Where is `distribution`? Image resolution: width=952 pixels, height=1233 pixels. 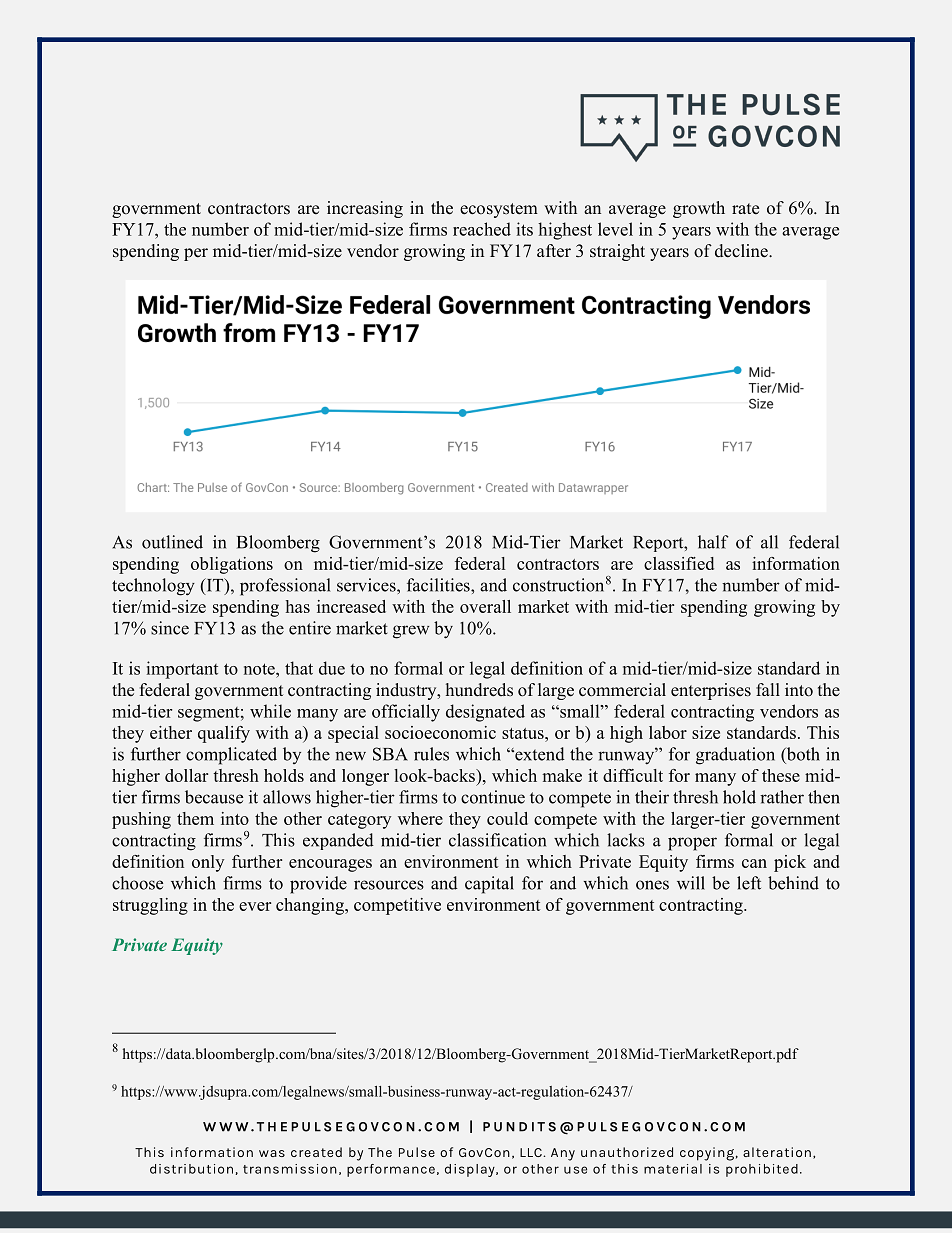 distribution is located at coordinates (191, 1169).
